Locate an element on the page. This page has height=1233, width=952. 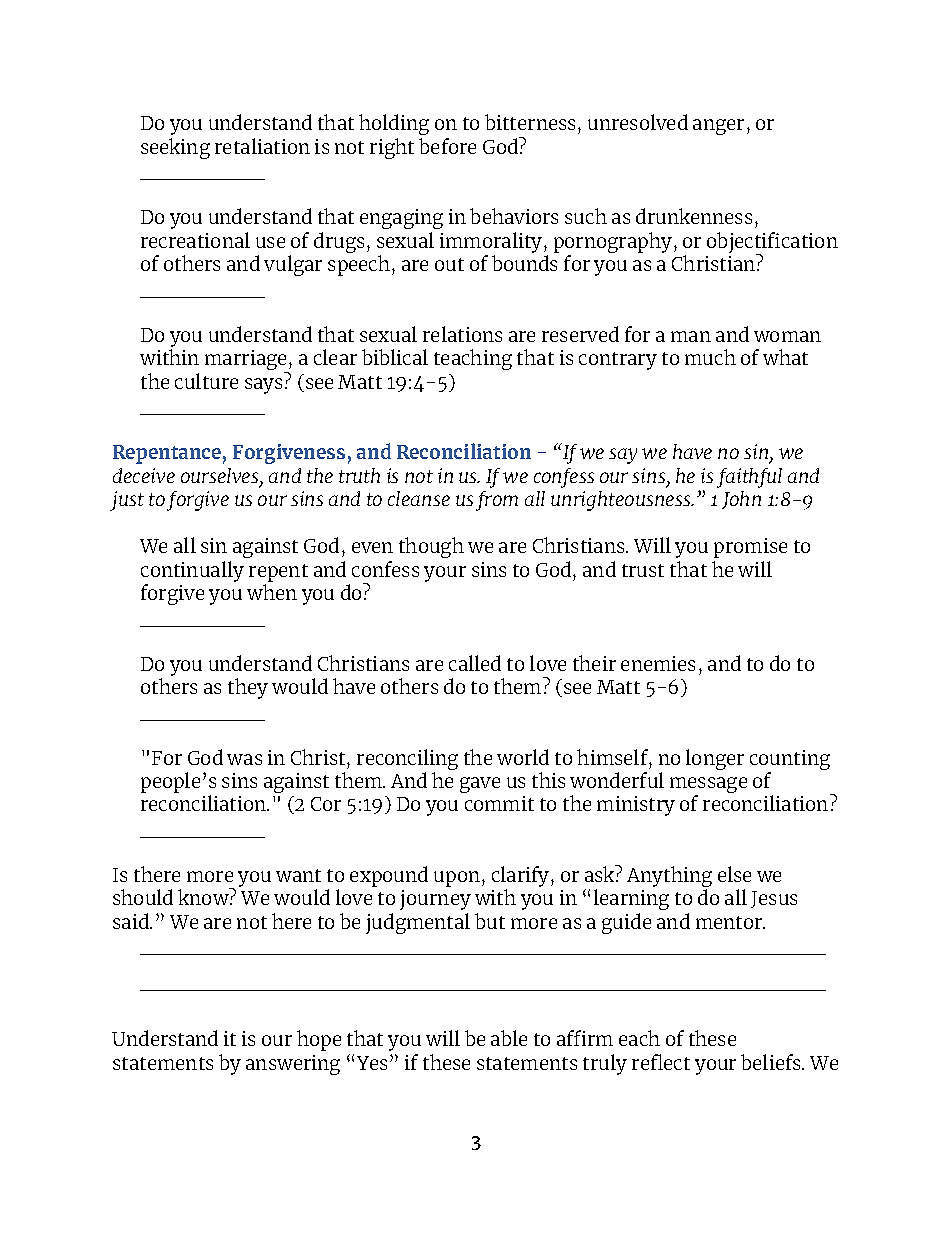
before is located at coordinates (447, 146).
